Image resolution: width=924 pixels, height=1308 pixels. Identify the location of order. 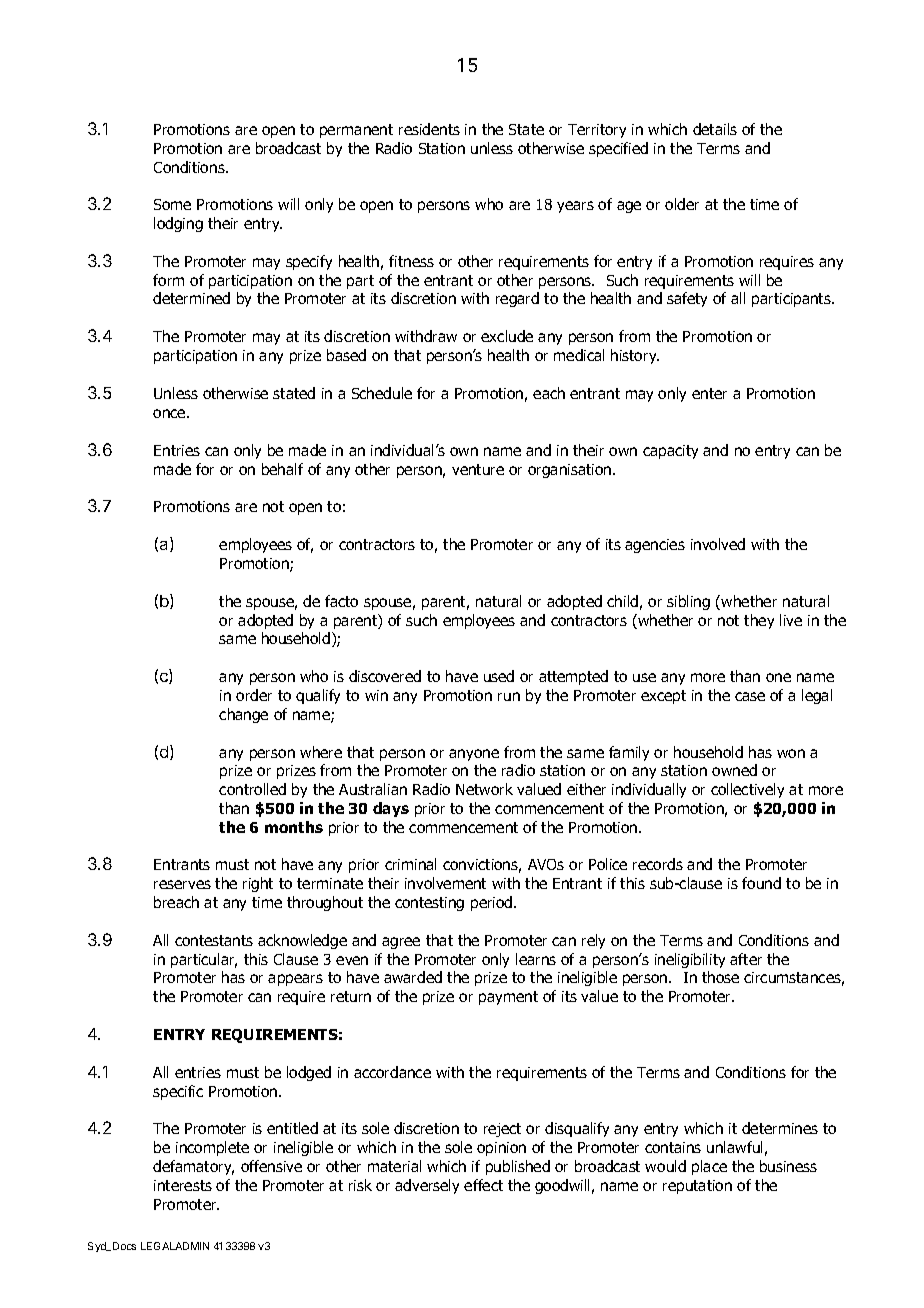
(254, 695).
